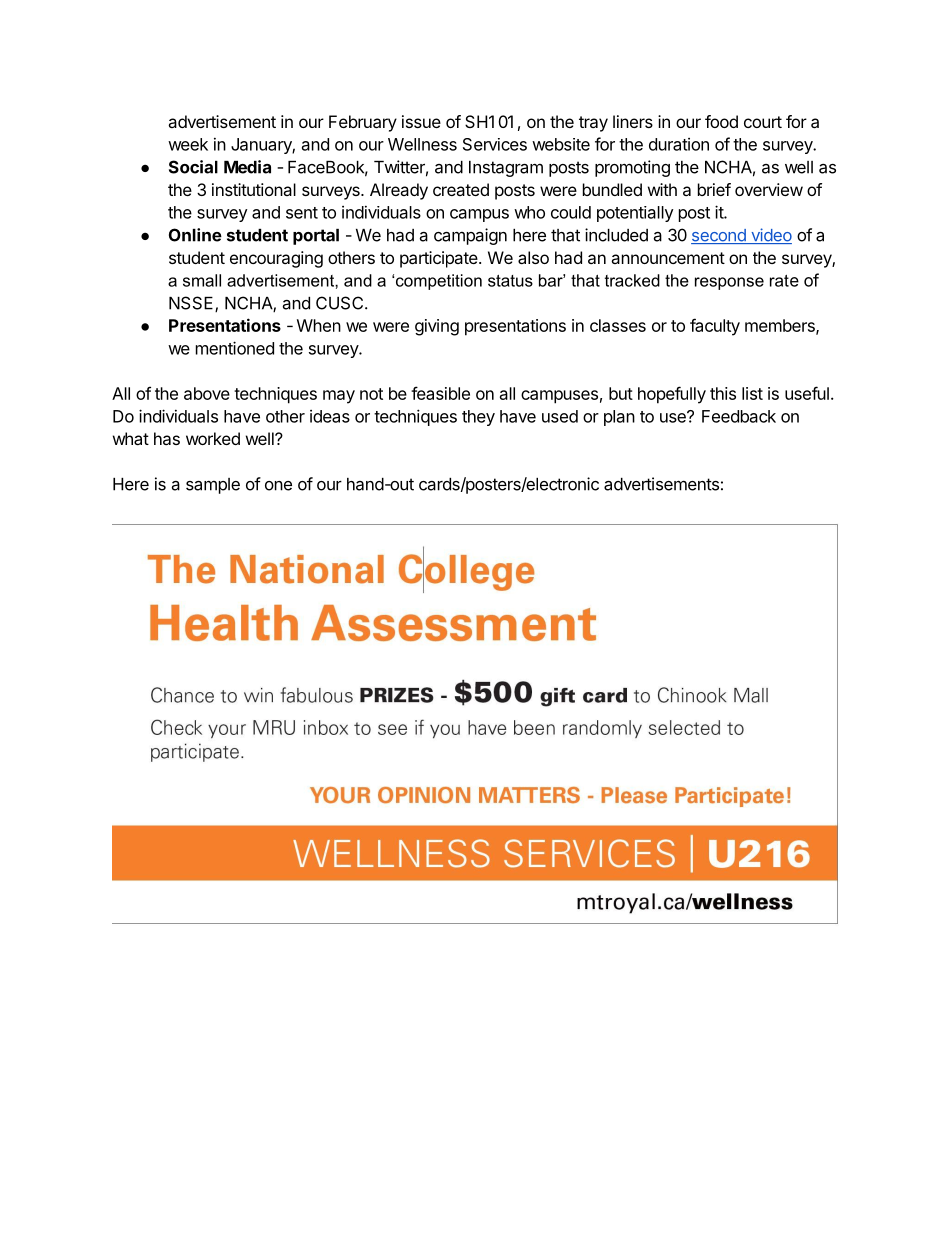  I want to click on week, so click(188, 144).
